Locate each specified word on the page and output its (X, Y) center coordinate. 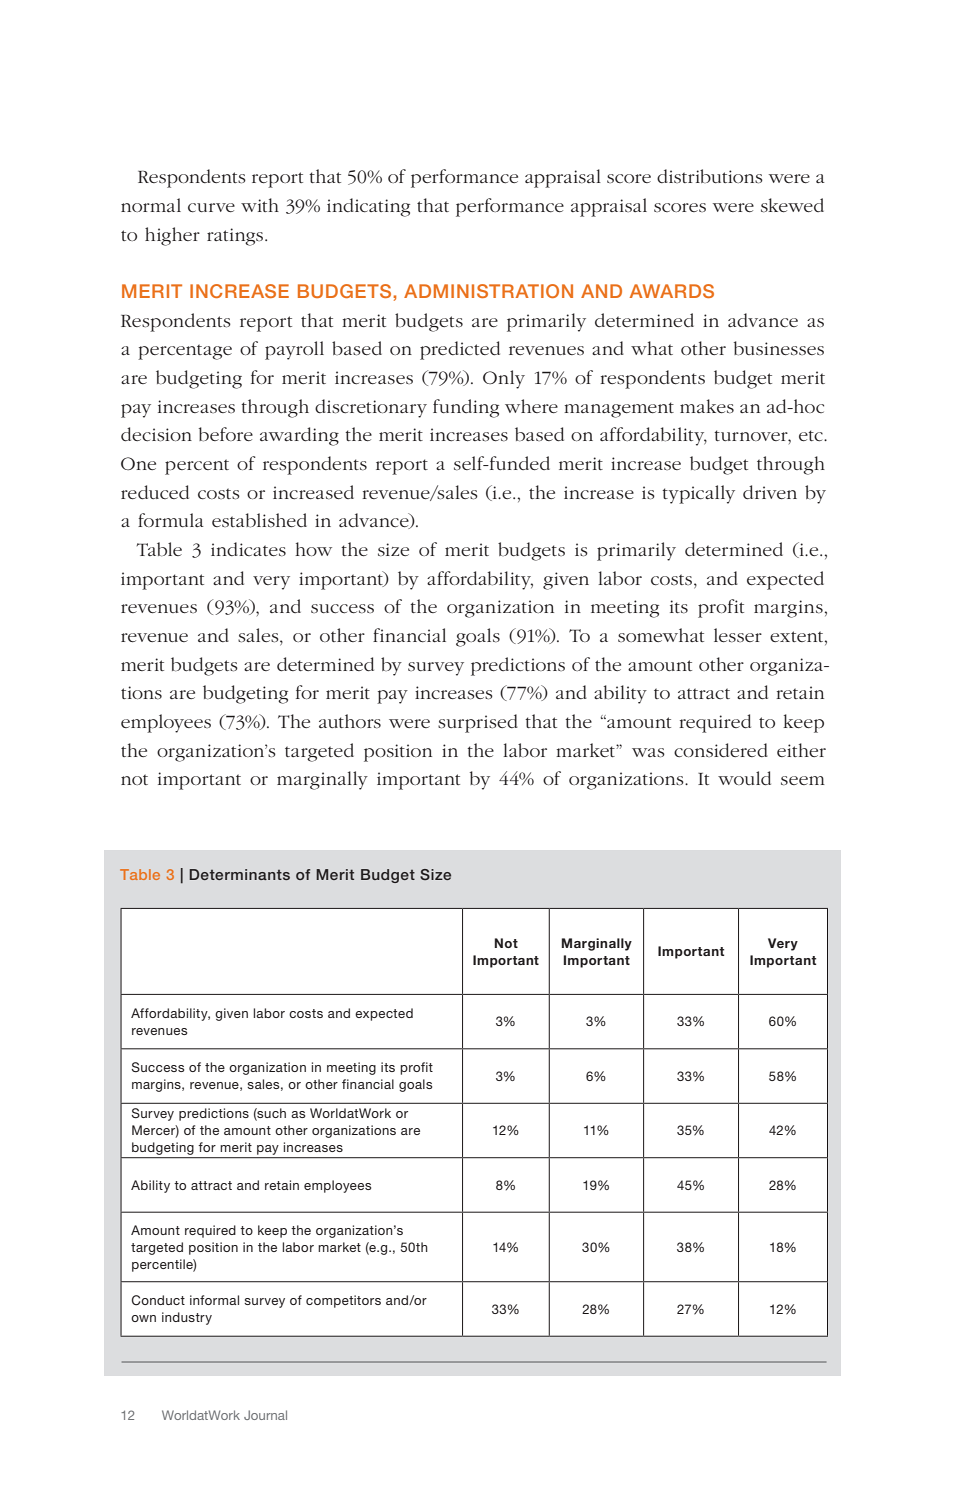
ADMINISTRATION (488, 291)
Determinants (239, 874)
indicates (248, 549)
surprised (478, 723)
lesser (738, 635)
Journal (265, 1415)
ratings (236, 237)
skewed (792, 205)
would (744, 778)
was (648, 753)
